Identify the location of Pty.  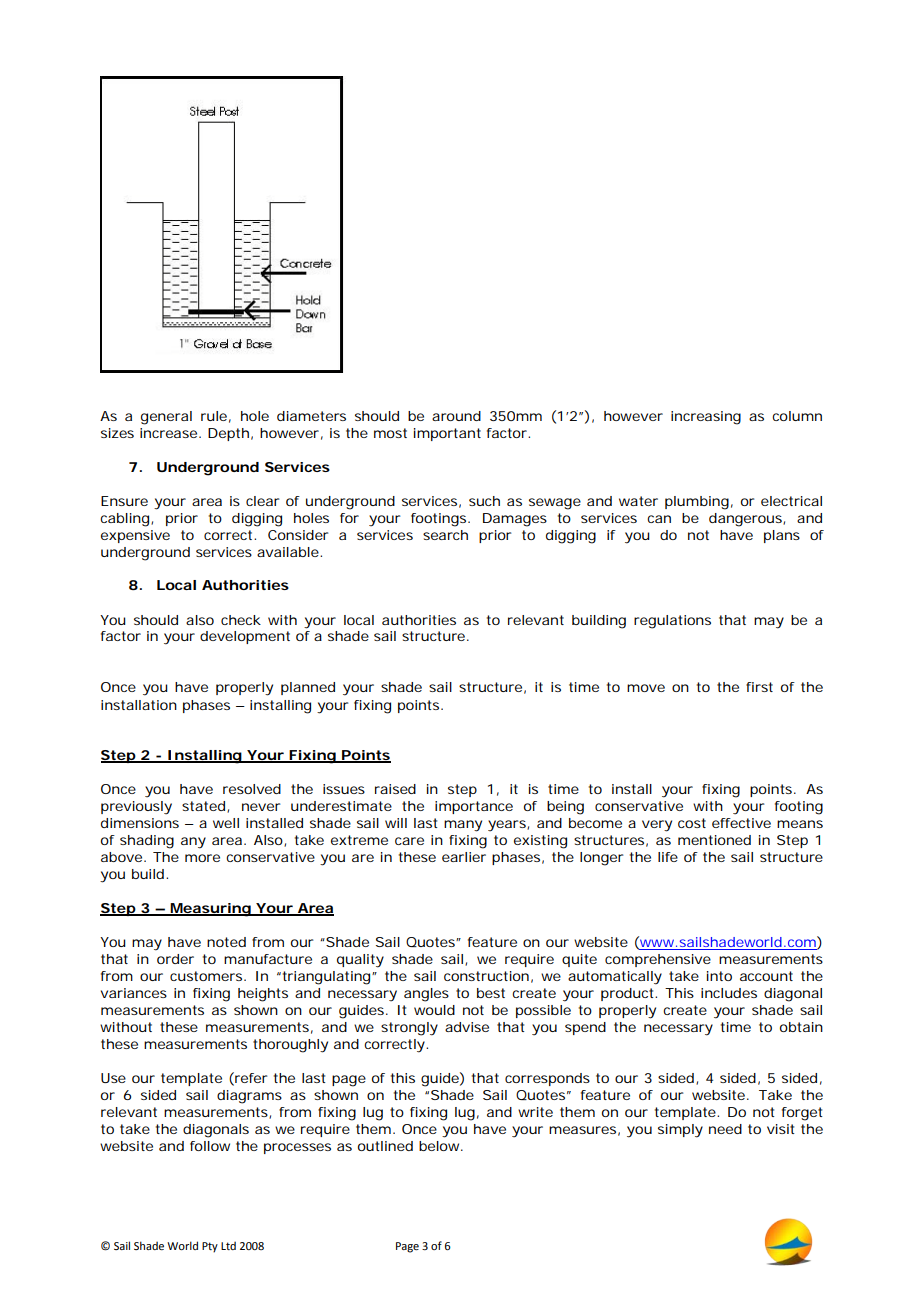
(210, 1247).
